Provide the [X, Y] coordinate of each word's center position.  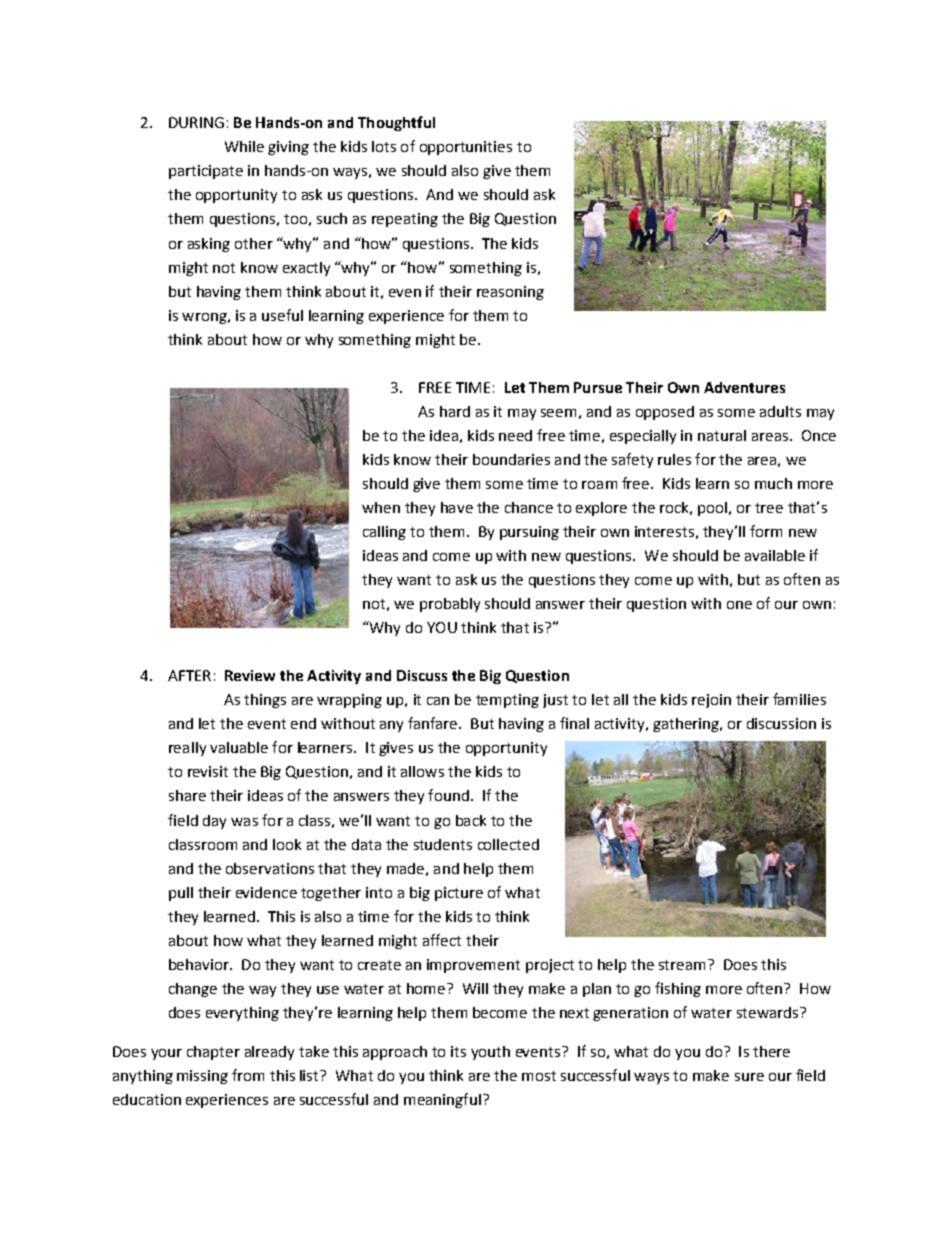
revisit [208, 771]
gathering [687, 725]
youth [490, 1053]
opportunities [466, 148]
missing [202, 1077]
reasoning [510, 293]
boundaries [511, 459]
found [448, 795]
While [244, 146]
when [381, 507]
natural [722, 435]
